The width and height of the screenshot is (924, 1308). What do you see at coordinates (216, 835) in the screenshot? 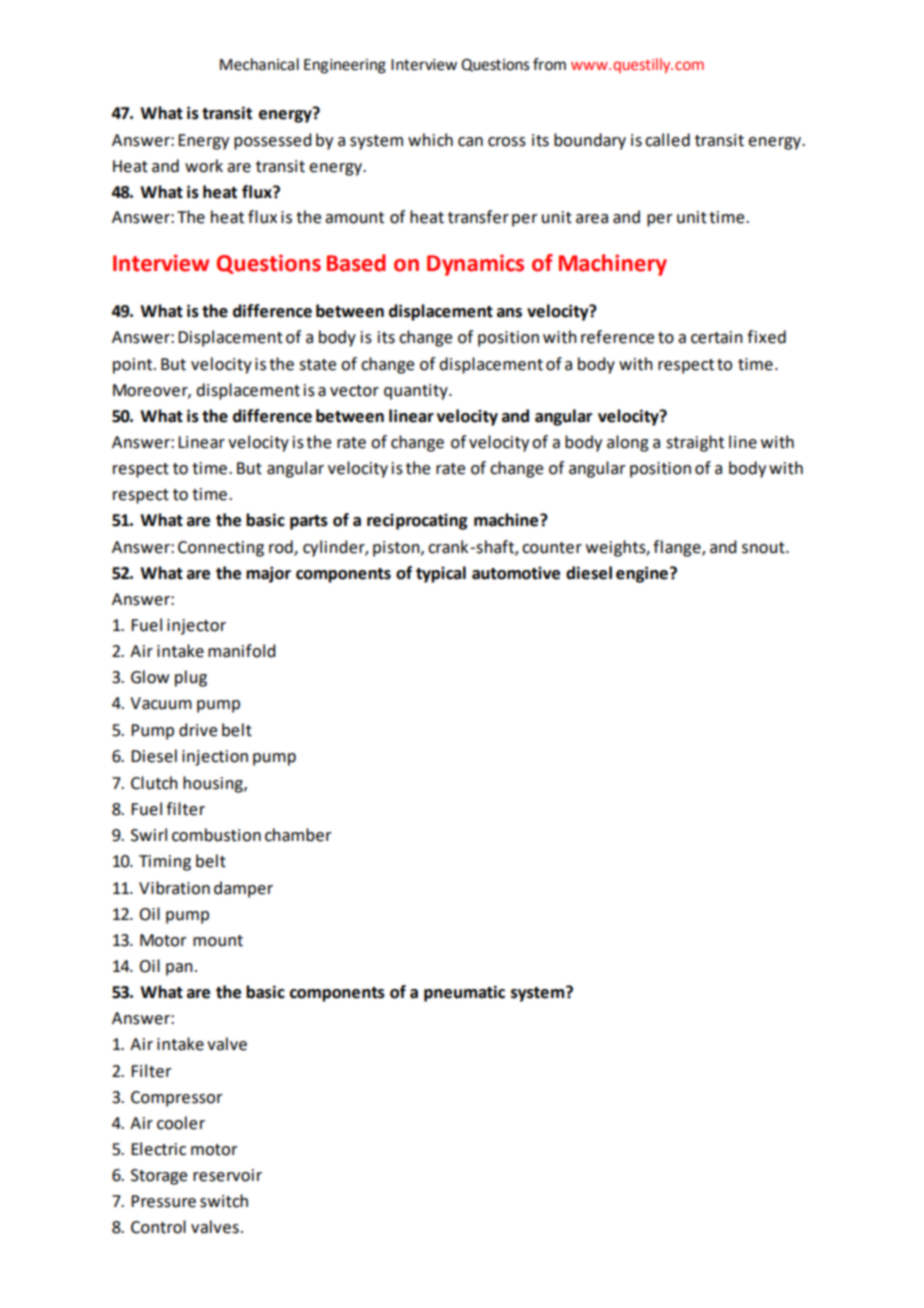
I see `combustion` at bounding box center [216, 835].
